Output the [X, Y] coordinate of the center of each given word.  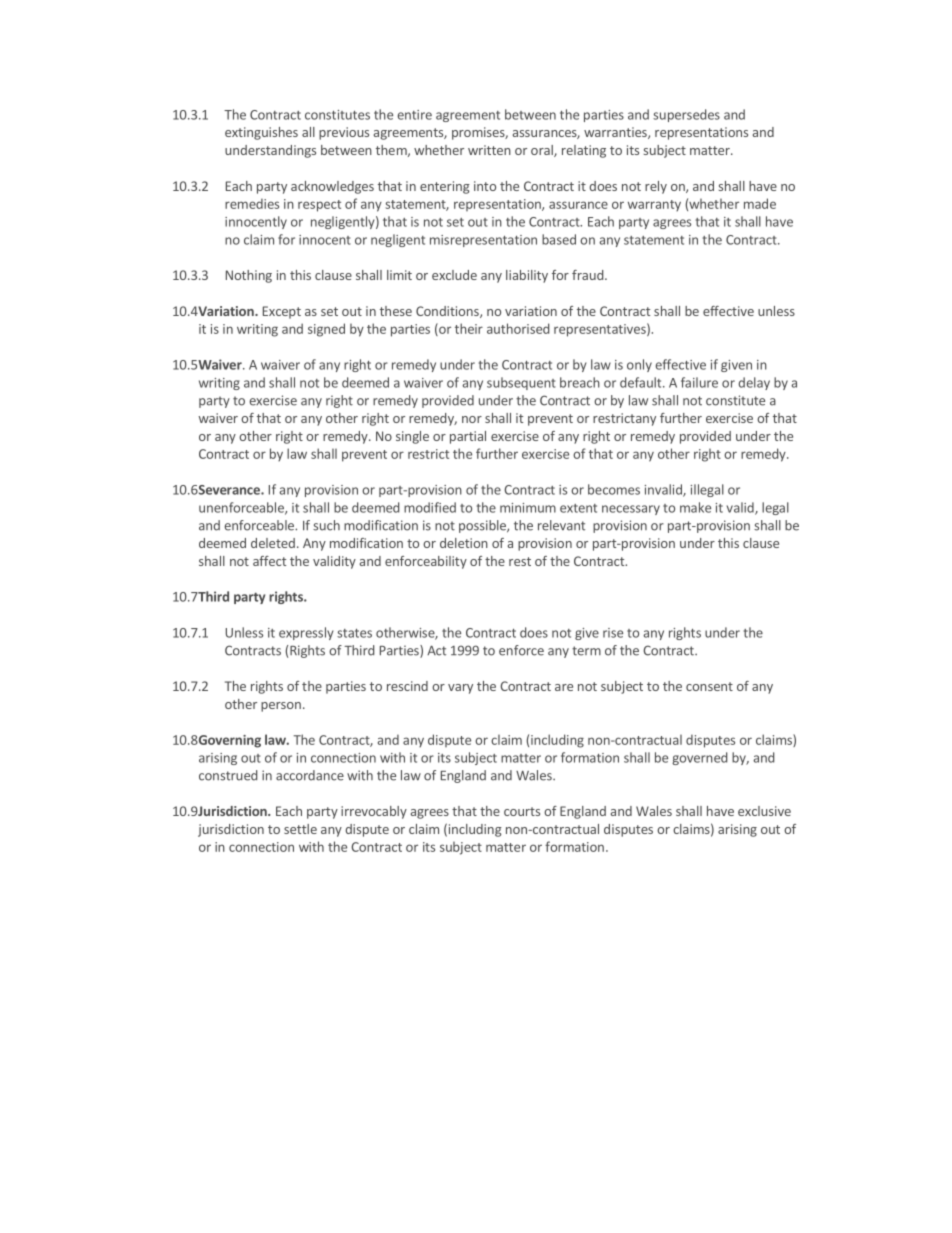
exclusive [764, 811]
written [489, 150]
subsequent [521, 383]
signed [326, 330]
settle [300, 829]
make [695, 507]
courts [522, 811]
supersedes [686, 115]
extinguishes [261, 133]
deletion [464, 543]
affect [269, 561]
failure [699, 382]
